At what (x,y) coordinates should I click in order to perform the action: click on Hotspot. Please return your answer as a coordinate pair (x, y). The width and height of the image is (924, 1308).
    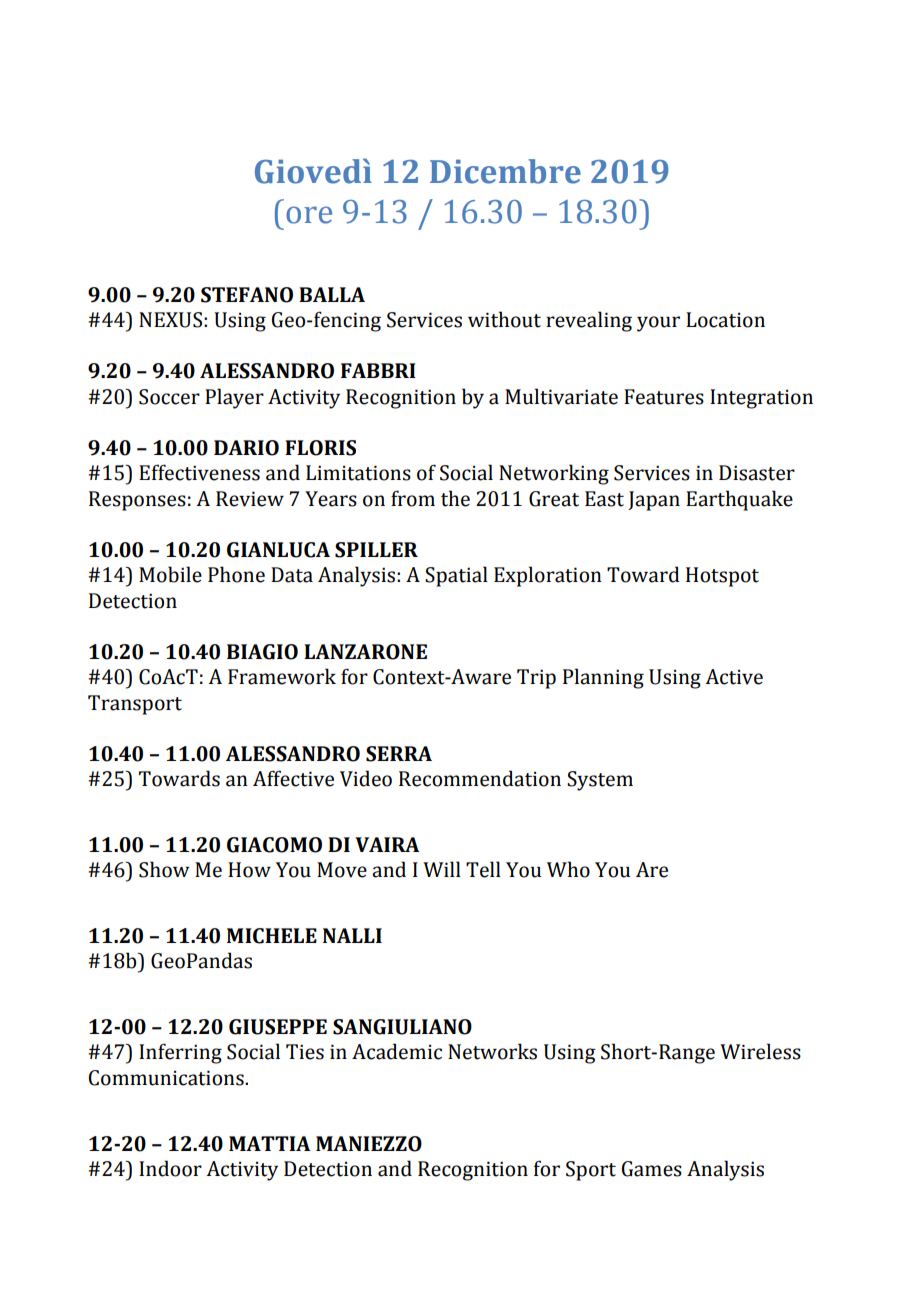
    Looking at the image, I should click on (722, 577).
